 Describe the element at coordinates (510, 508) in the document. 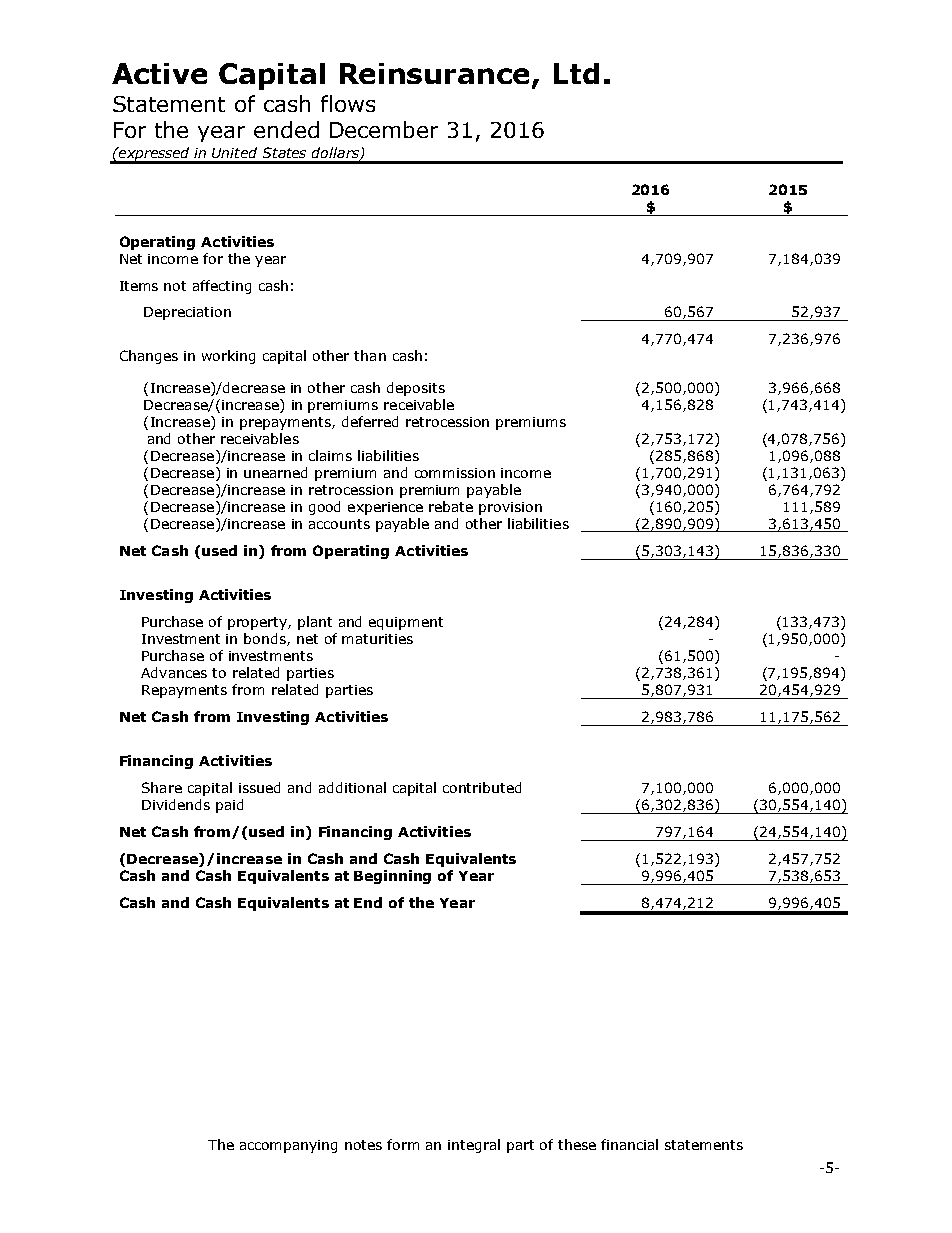

I see `provision` at that location.
